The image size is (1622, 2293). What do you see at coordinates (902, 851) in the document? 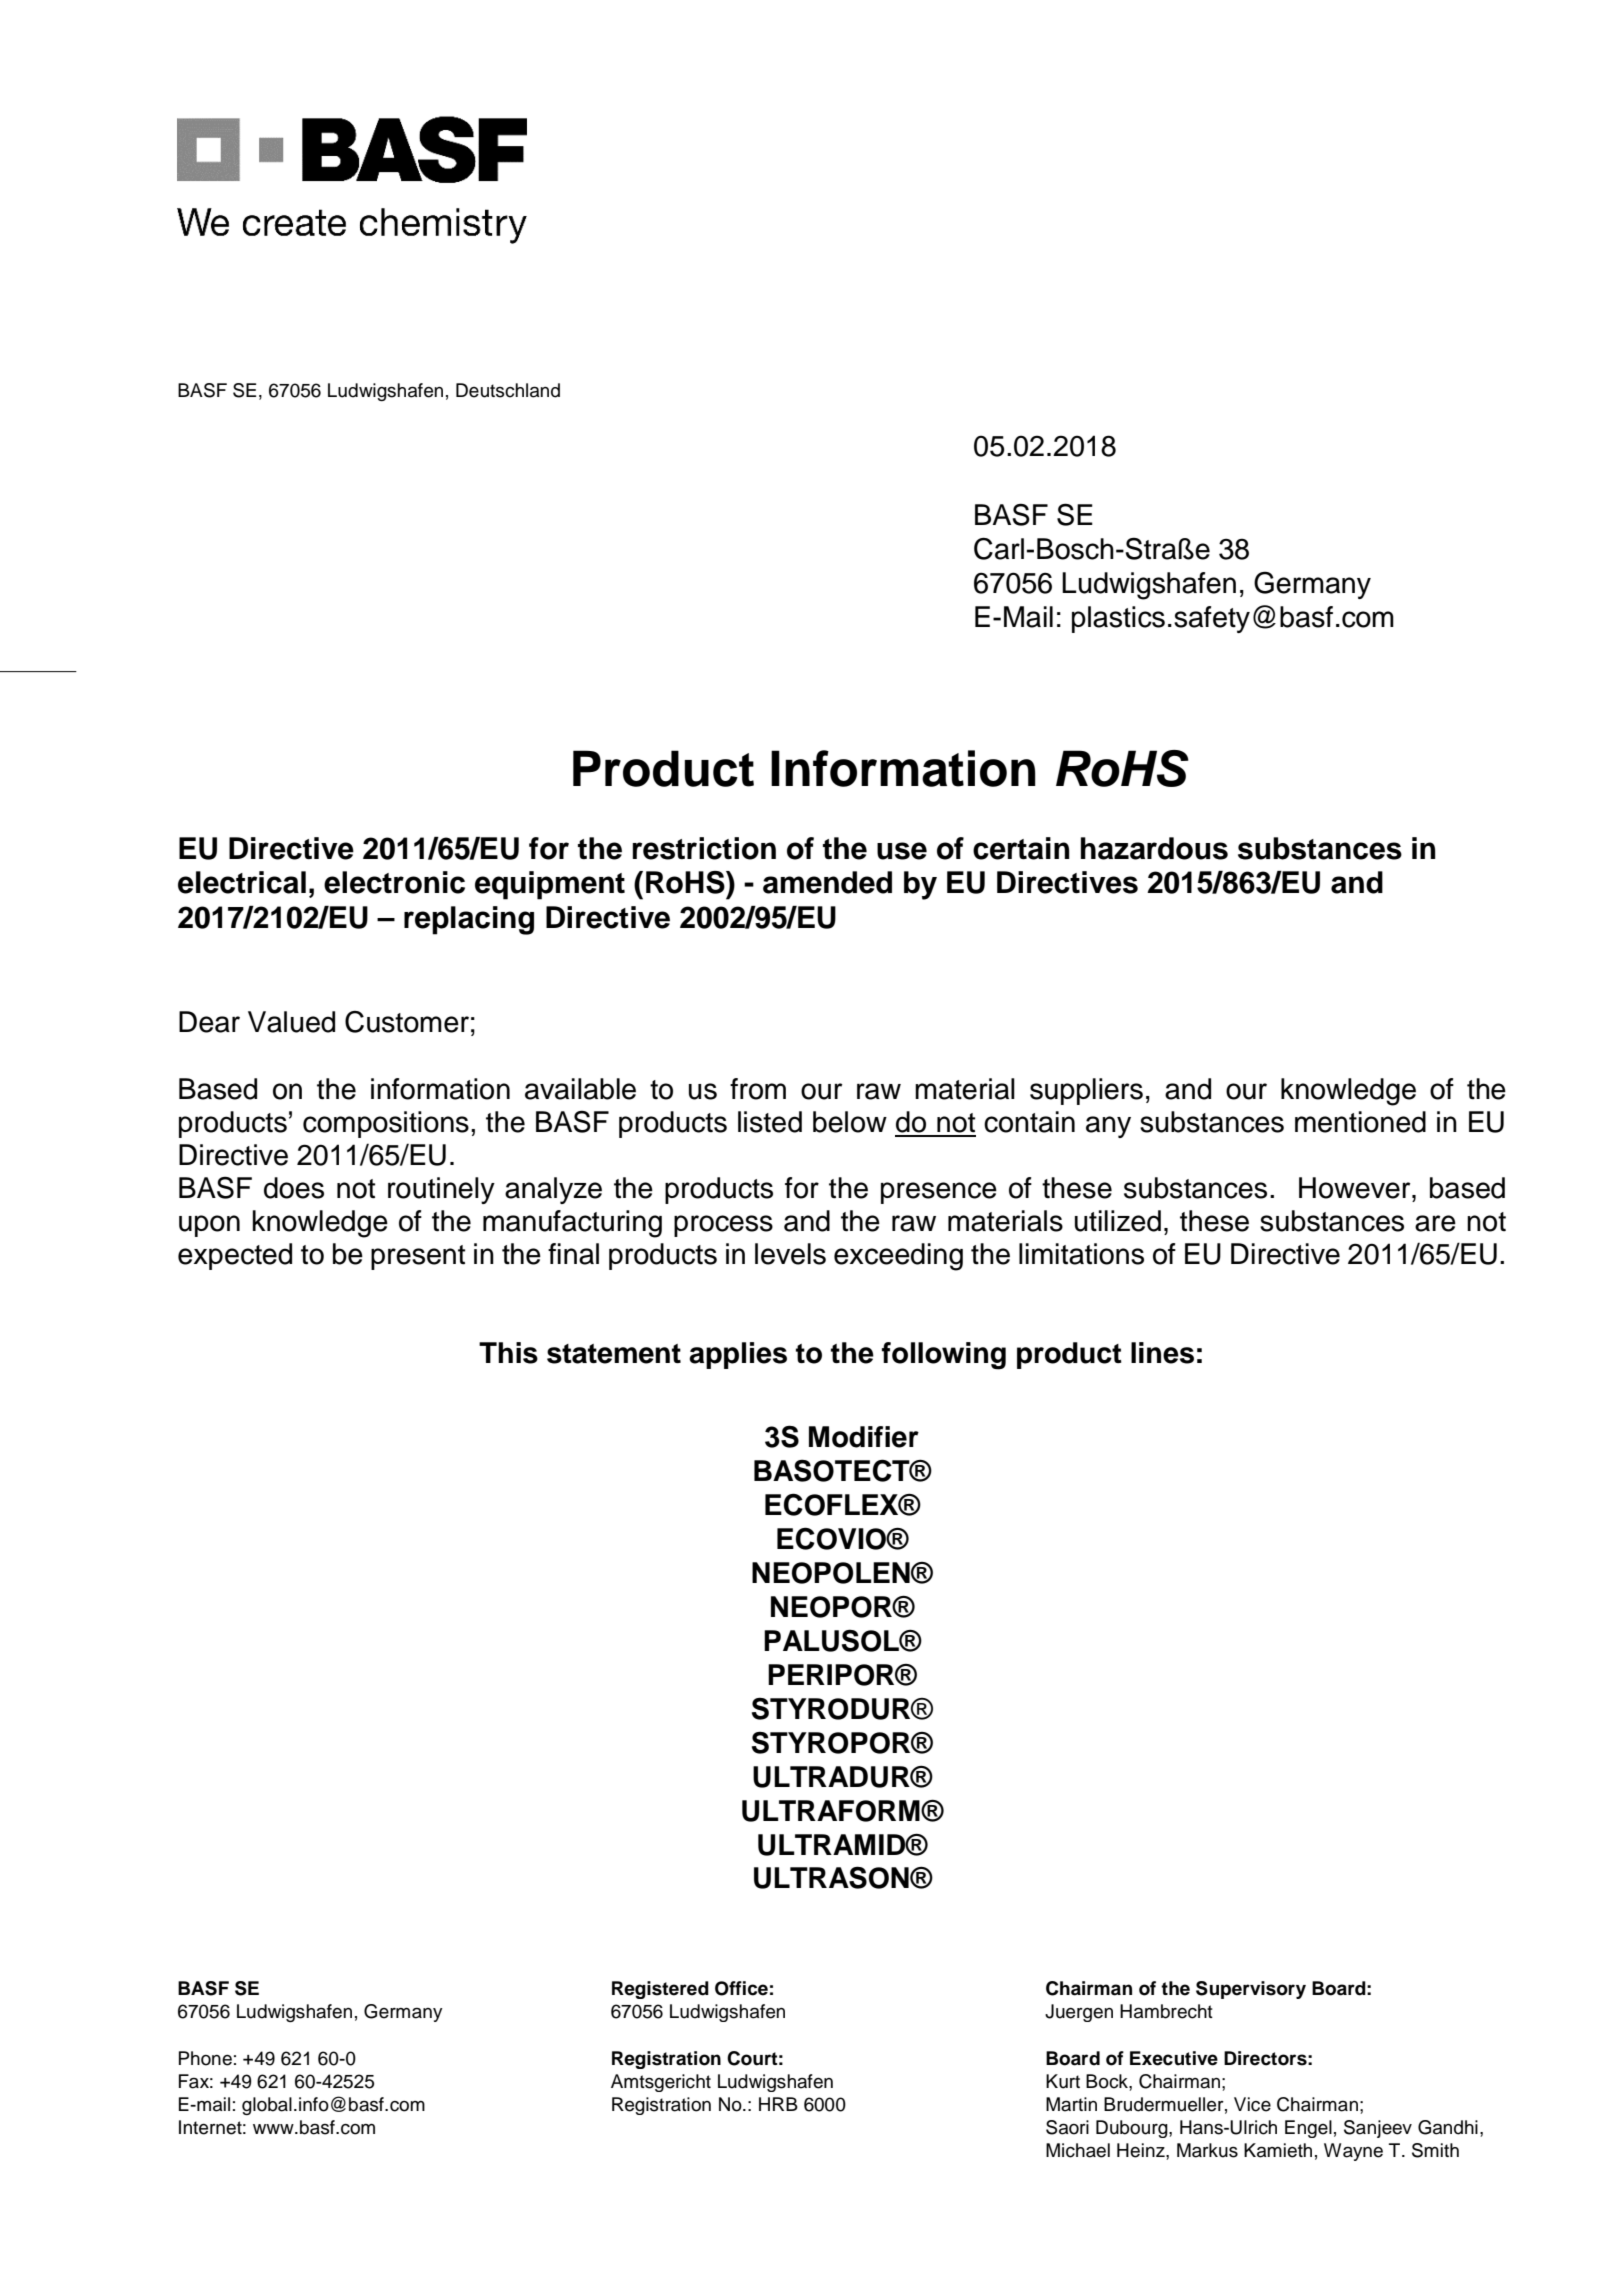
I see `use` at bounding box center [902, 851].
